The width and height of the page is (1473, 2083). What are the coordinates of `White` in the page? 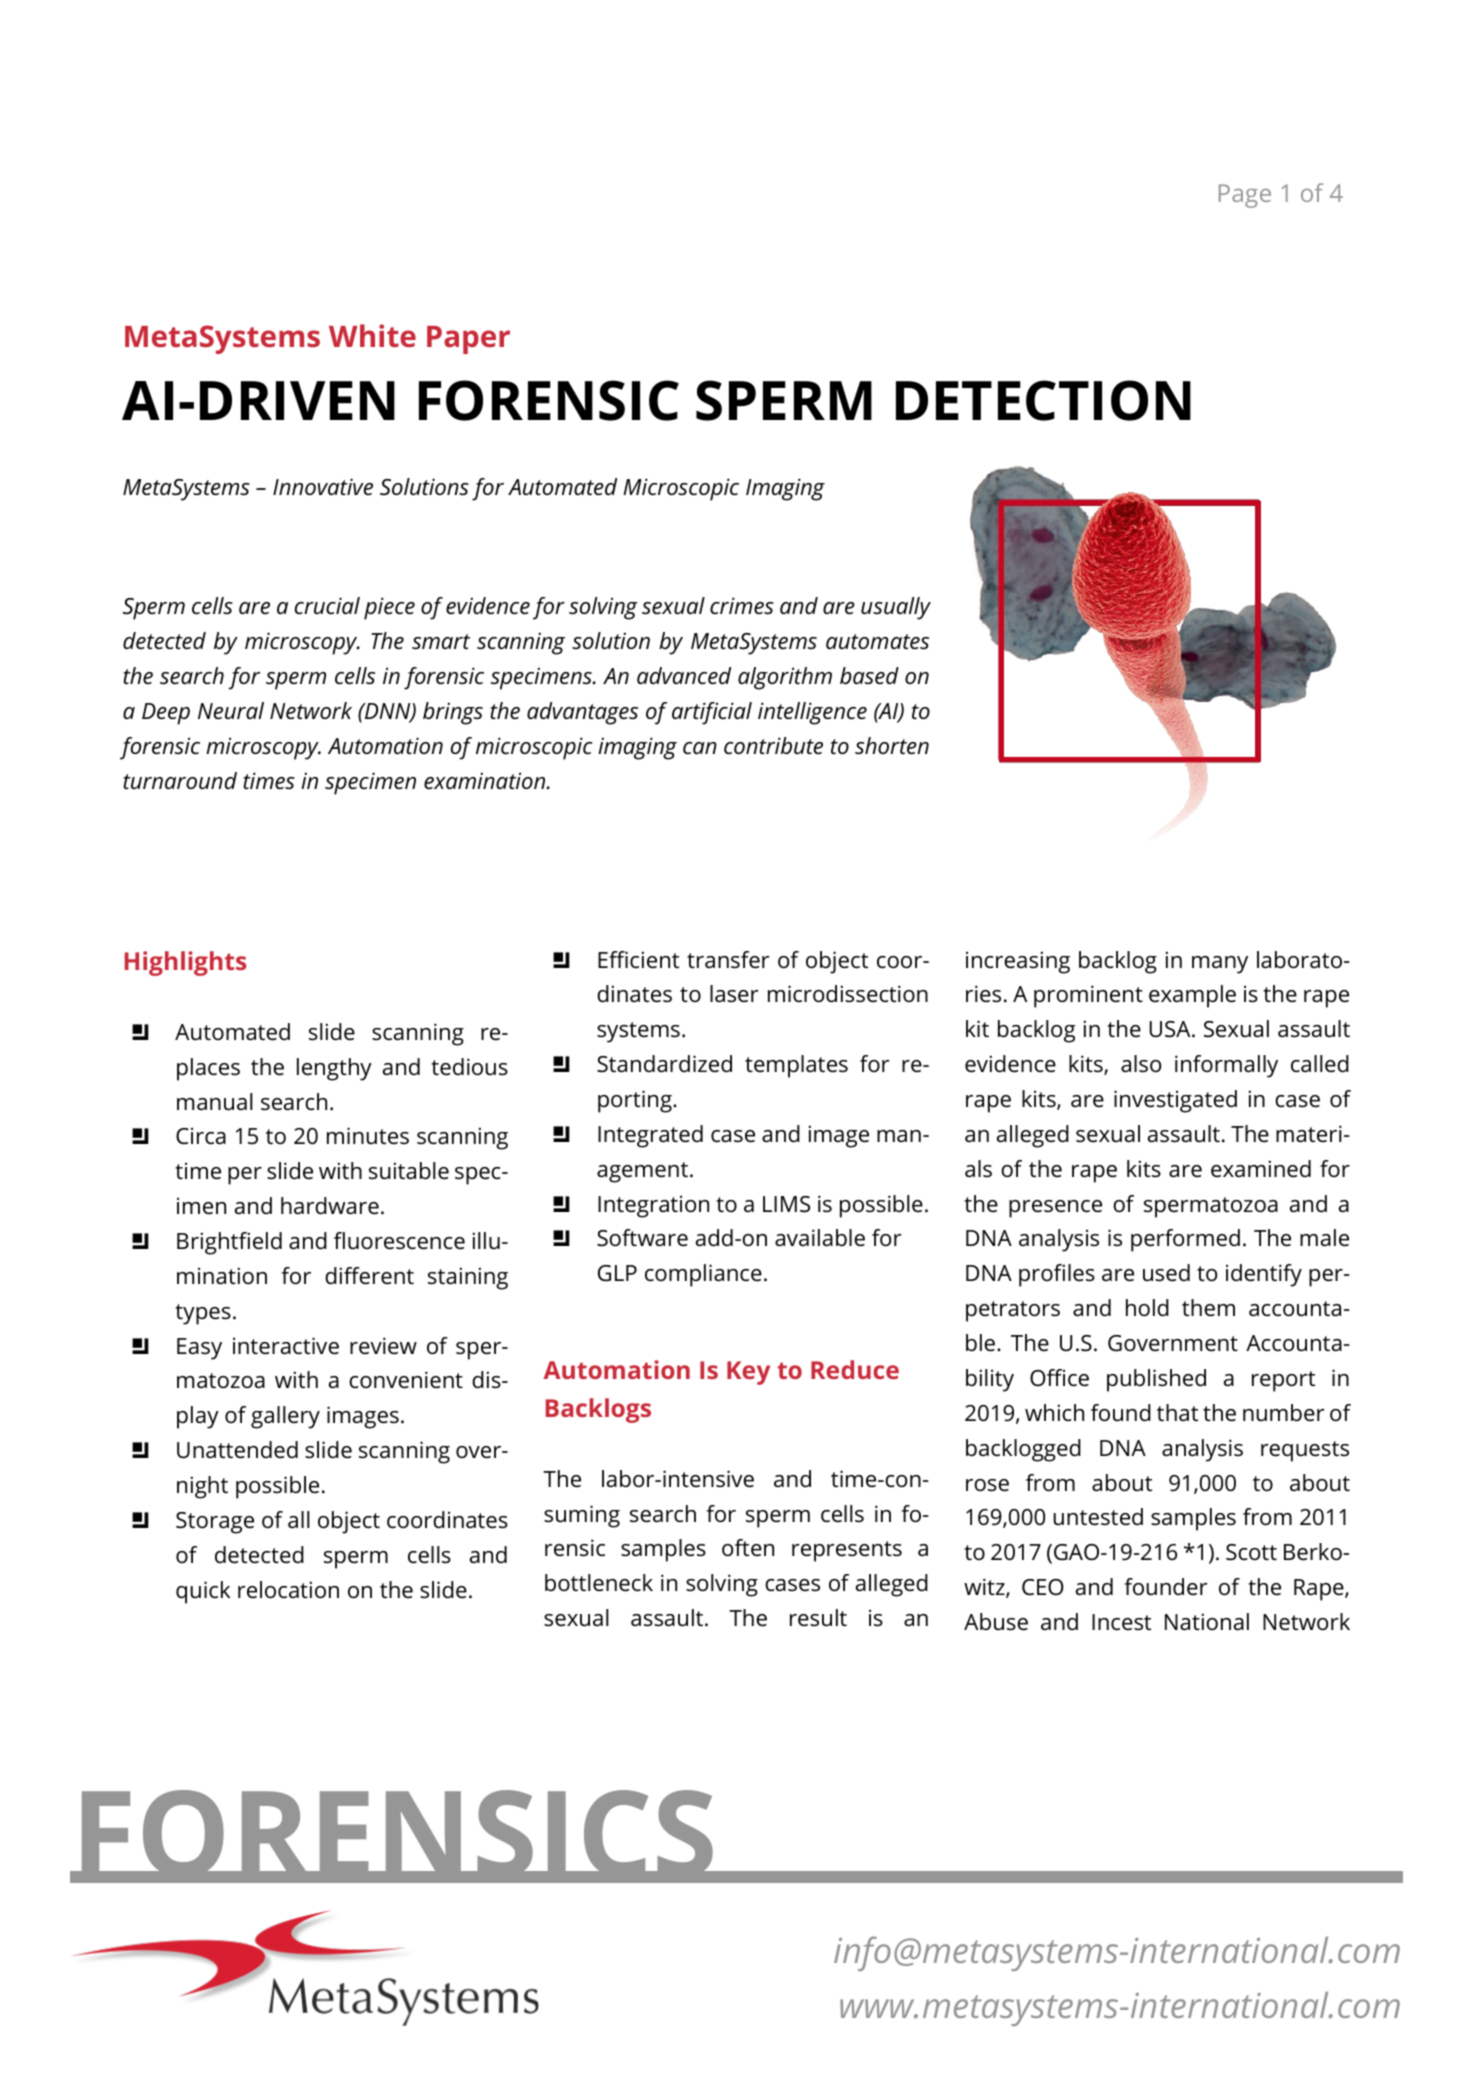 It's located at (372, 335).
